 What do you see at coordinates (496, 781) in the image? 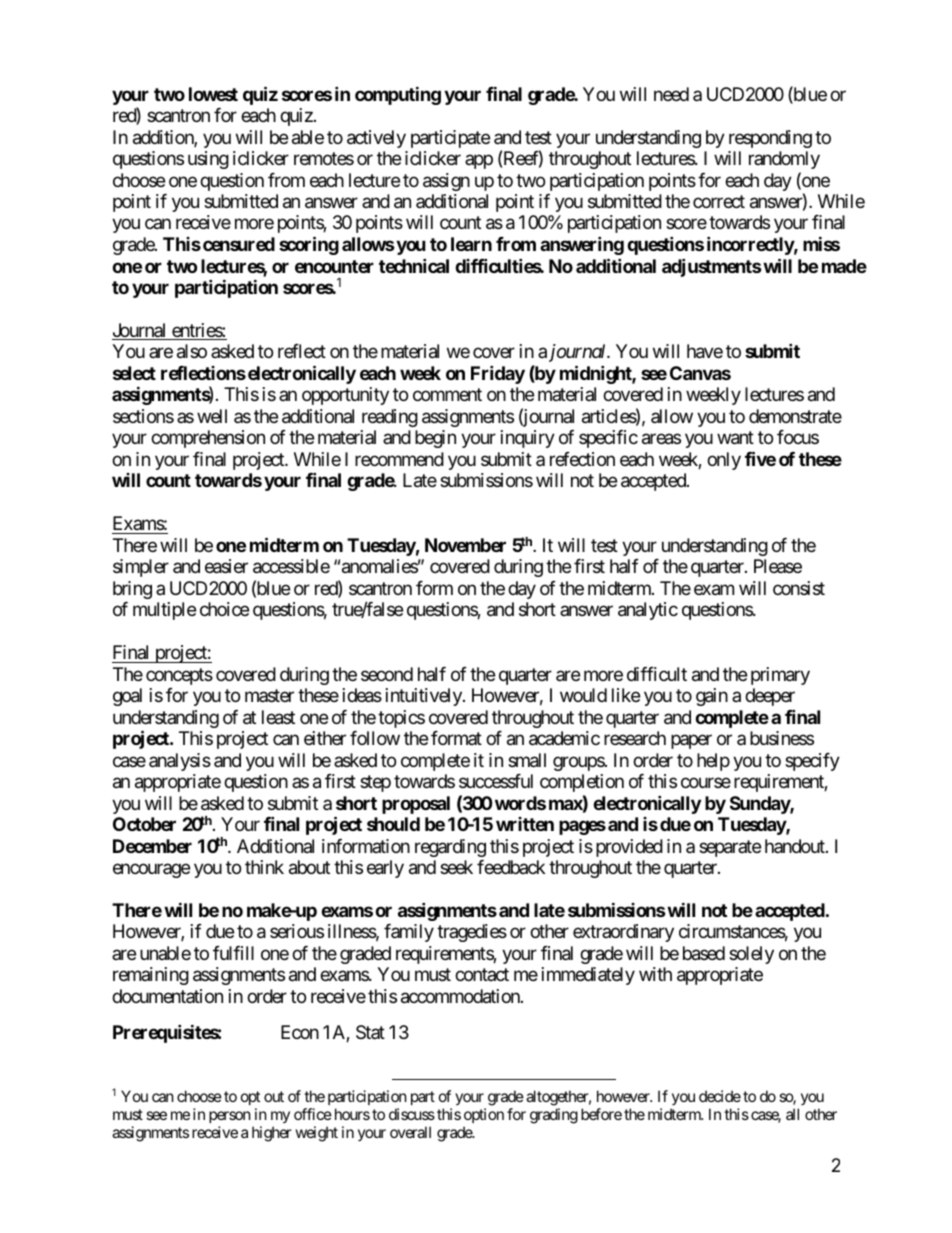
I see `successful` at bounding box center [496, 781].
